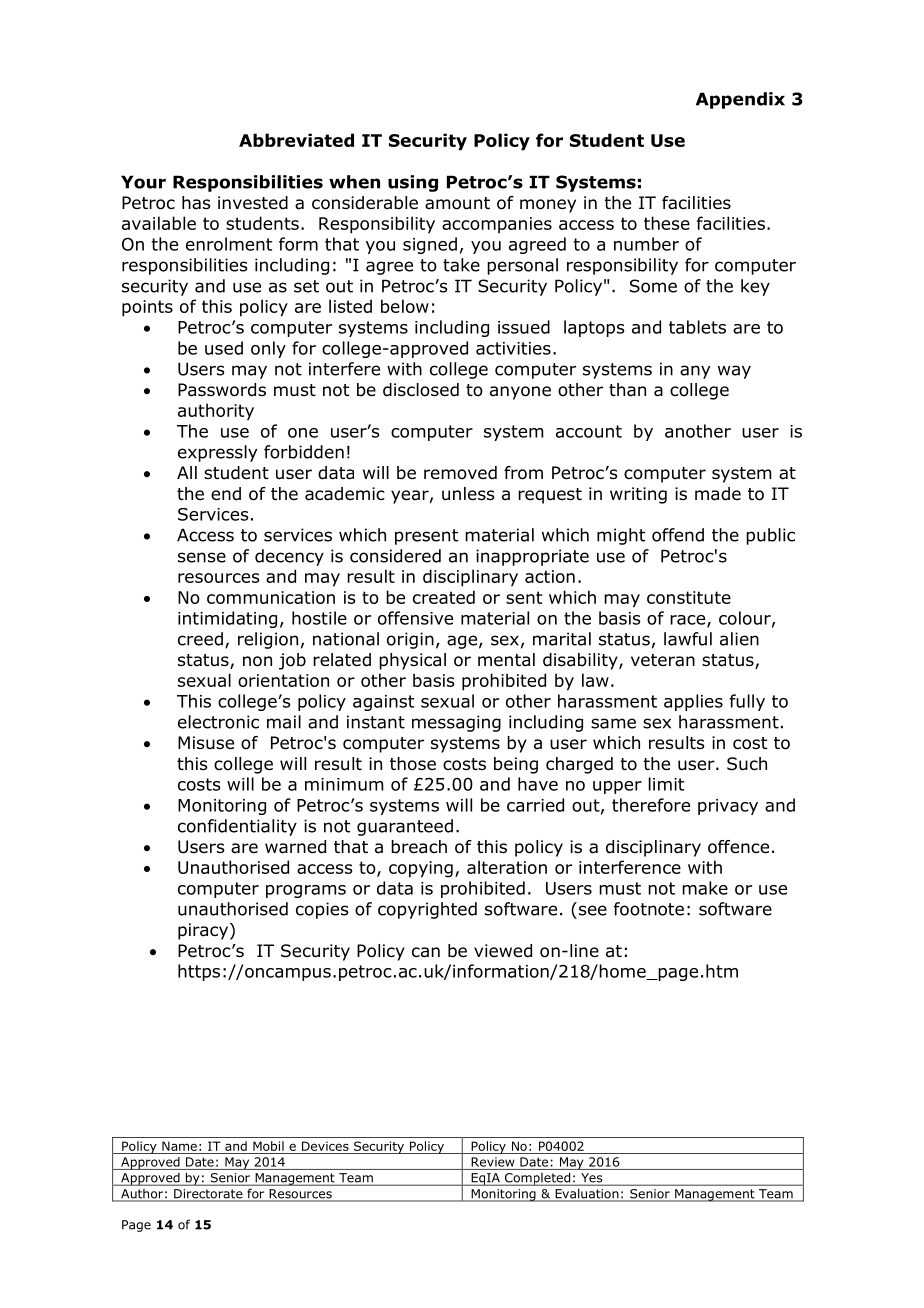 This screenshot has height=1308, width=924. Describe the element at coordinates (296, 140) in the screenshot. I see `Abbreviated` at that location.
